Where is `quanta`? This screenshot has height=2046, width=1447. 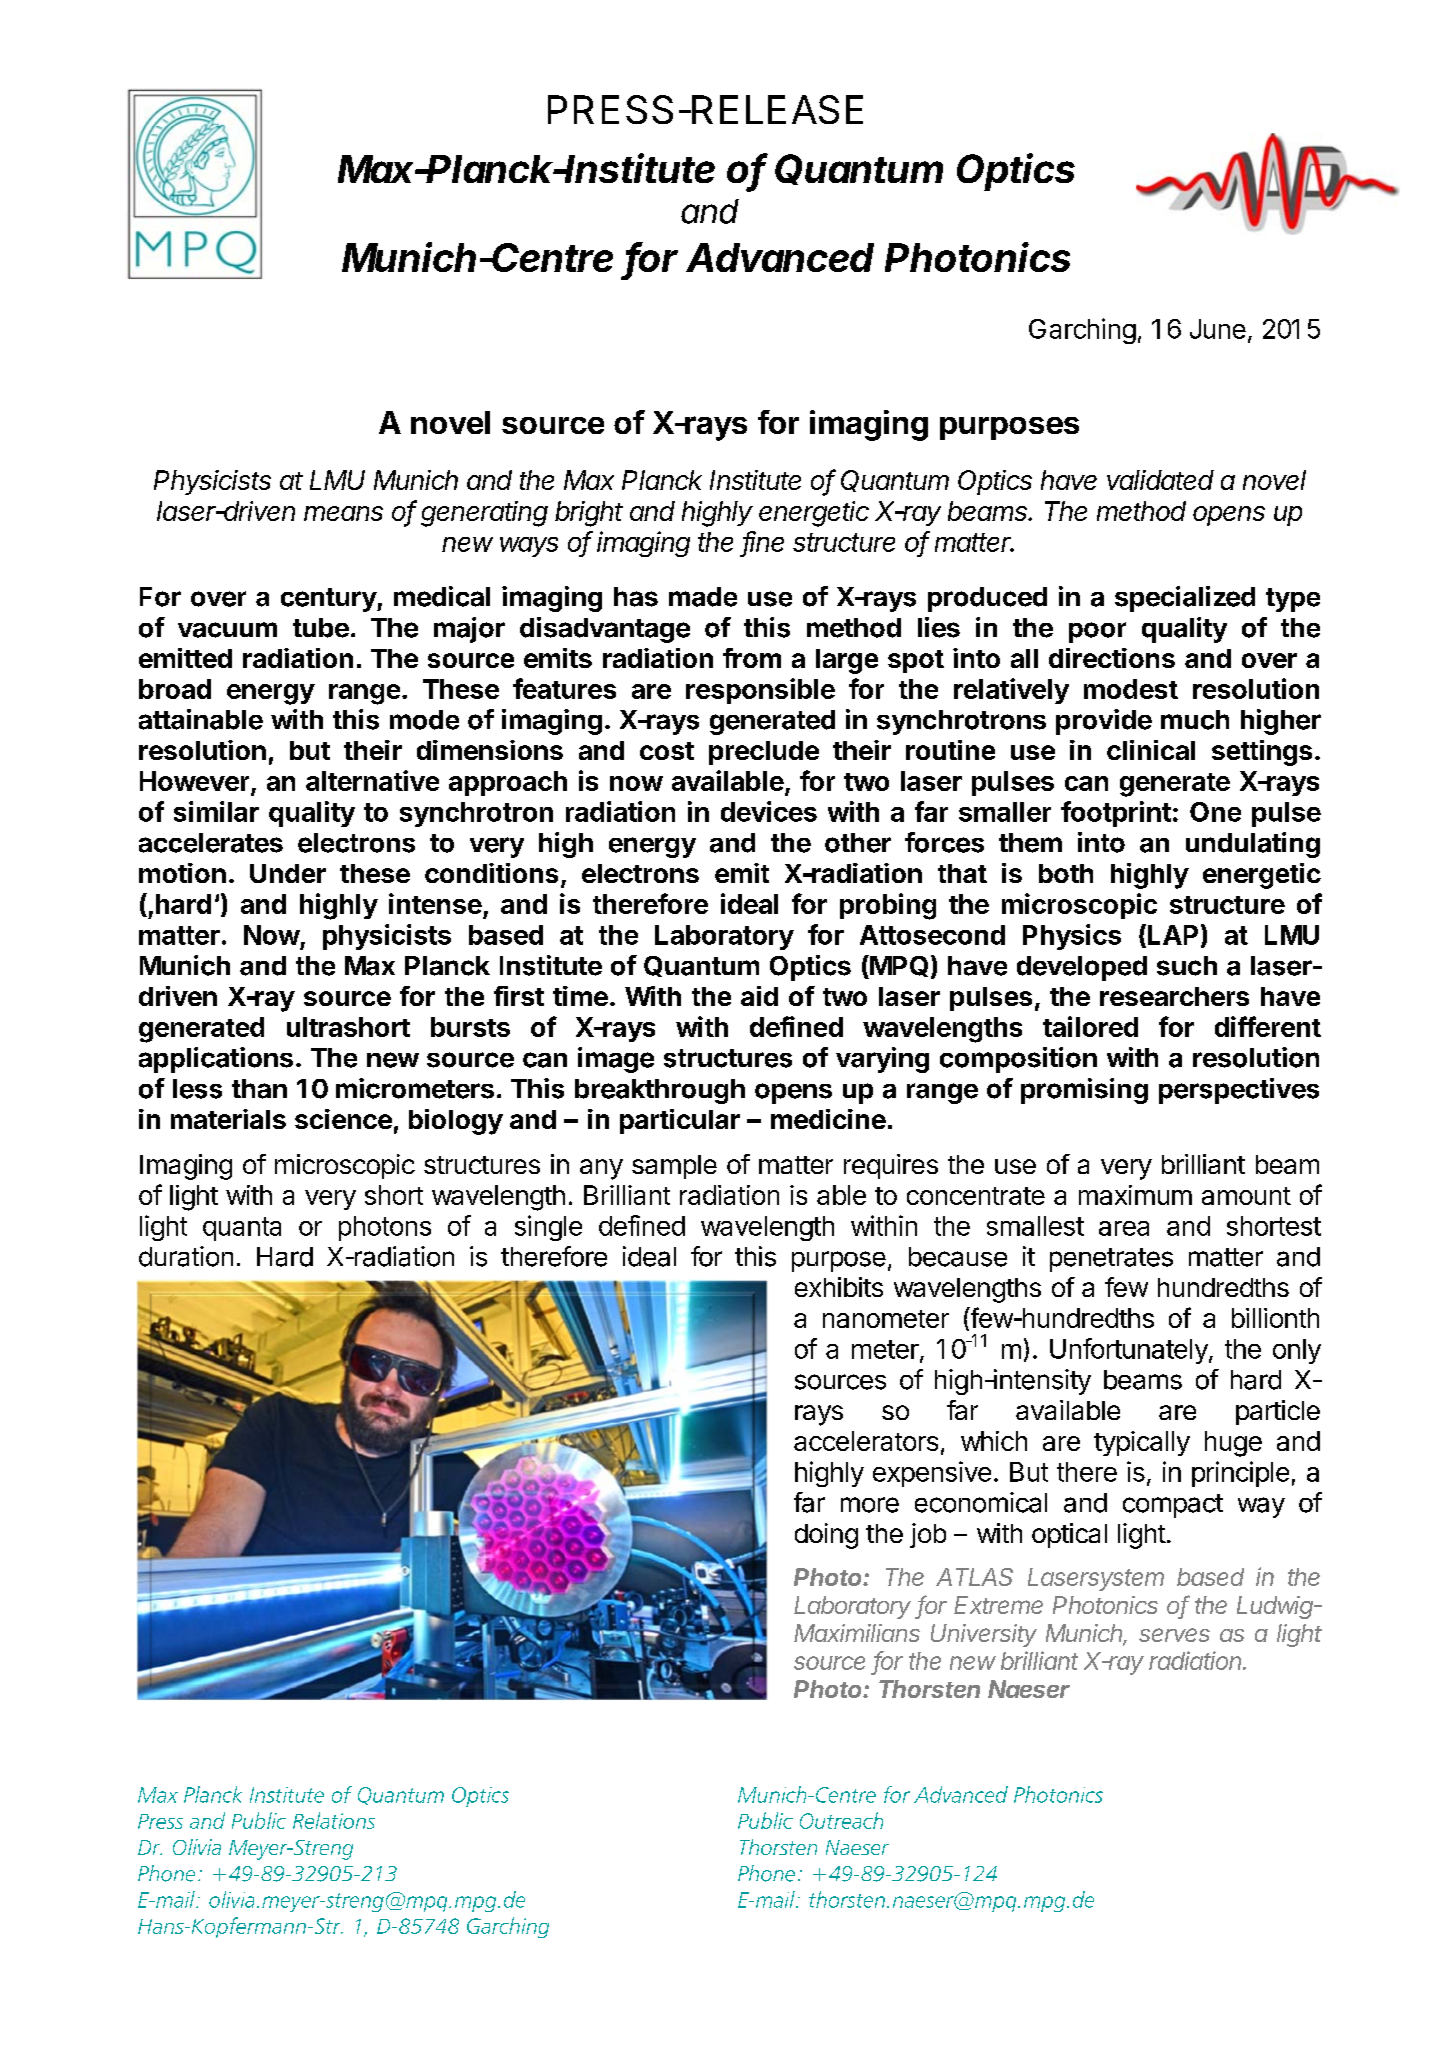
quanta is located at coordinates (242, 1229).
